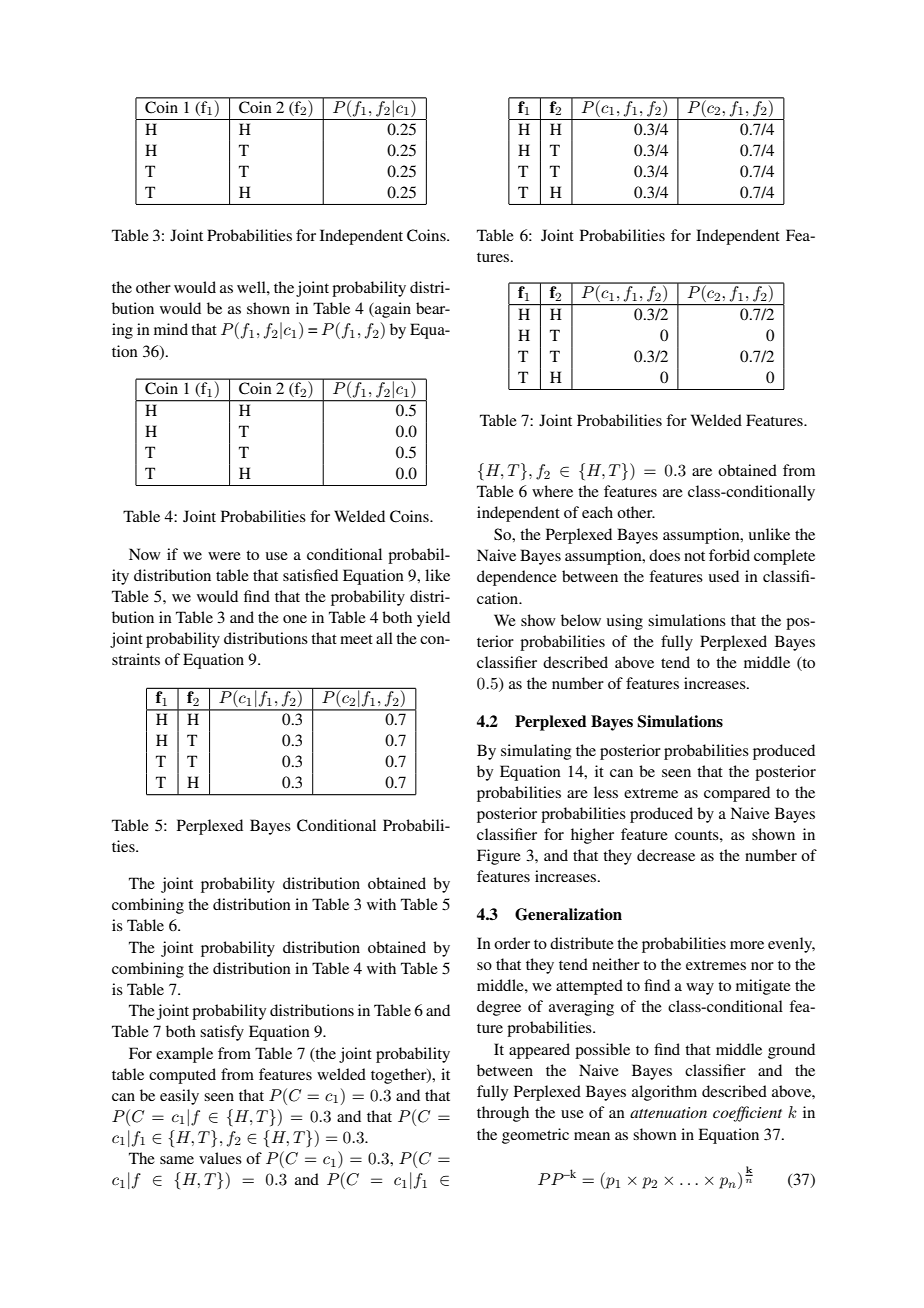  What do you see at coordinates (536, 752) in the screenshot?
I see `simulating` at bounding box center [536, 752].
